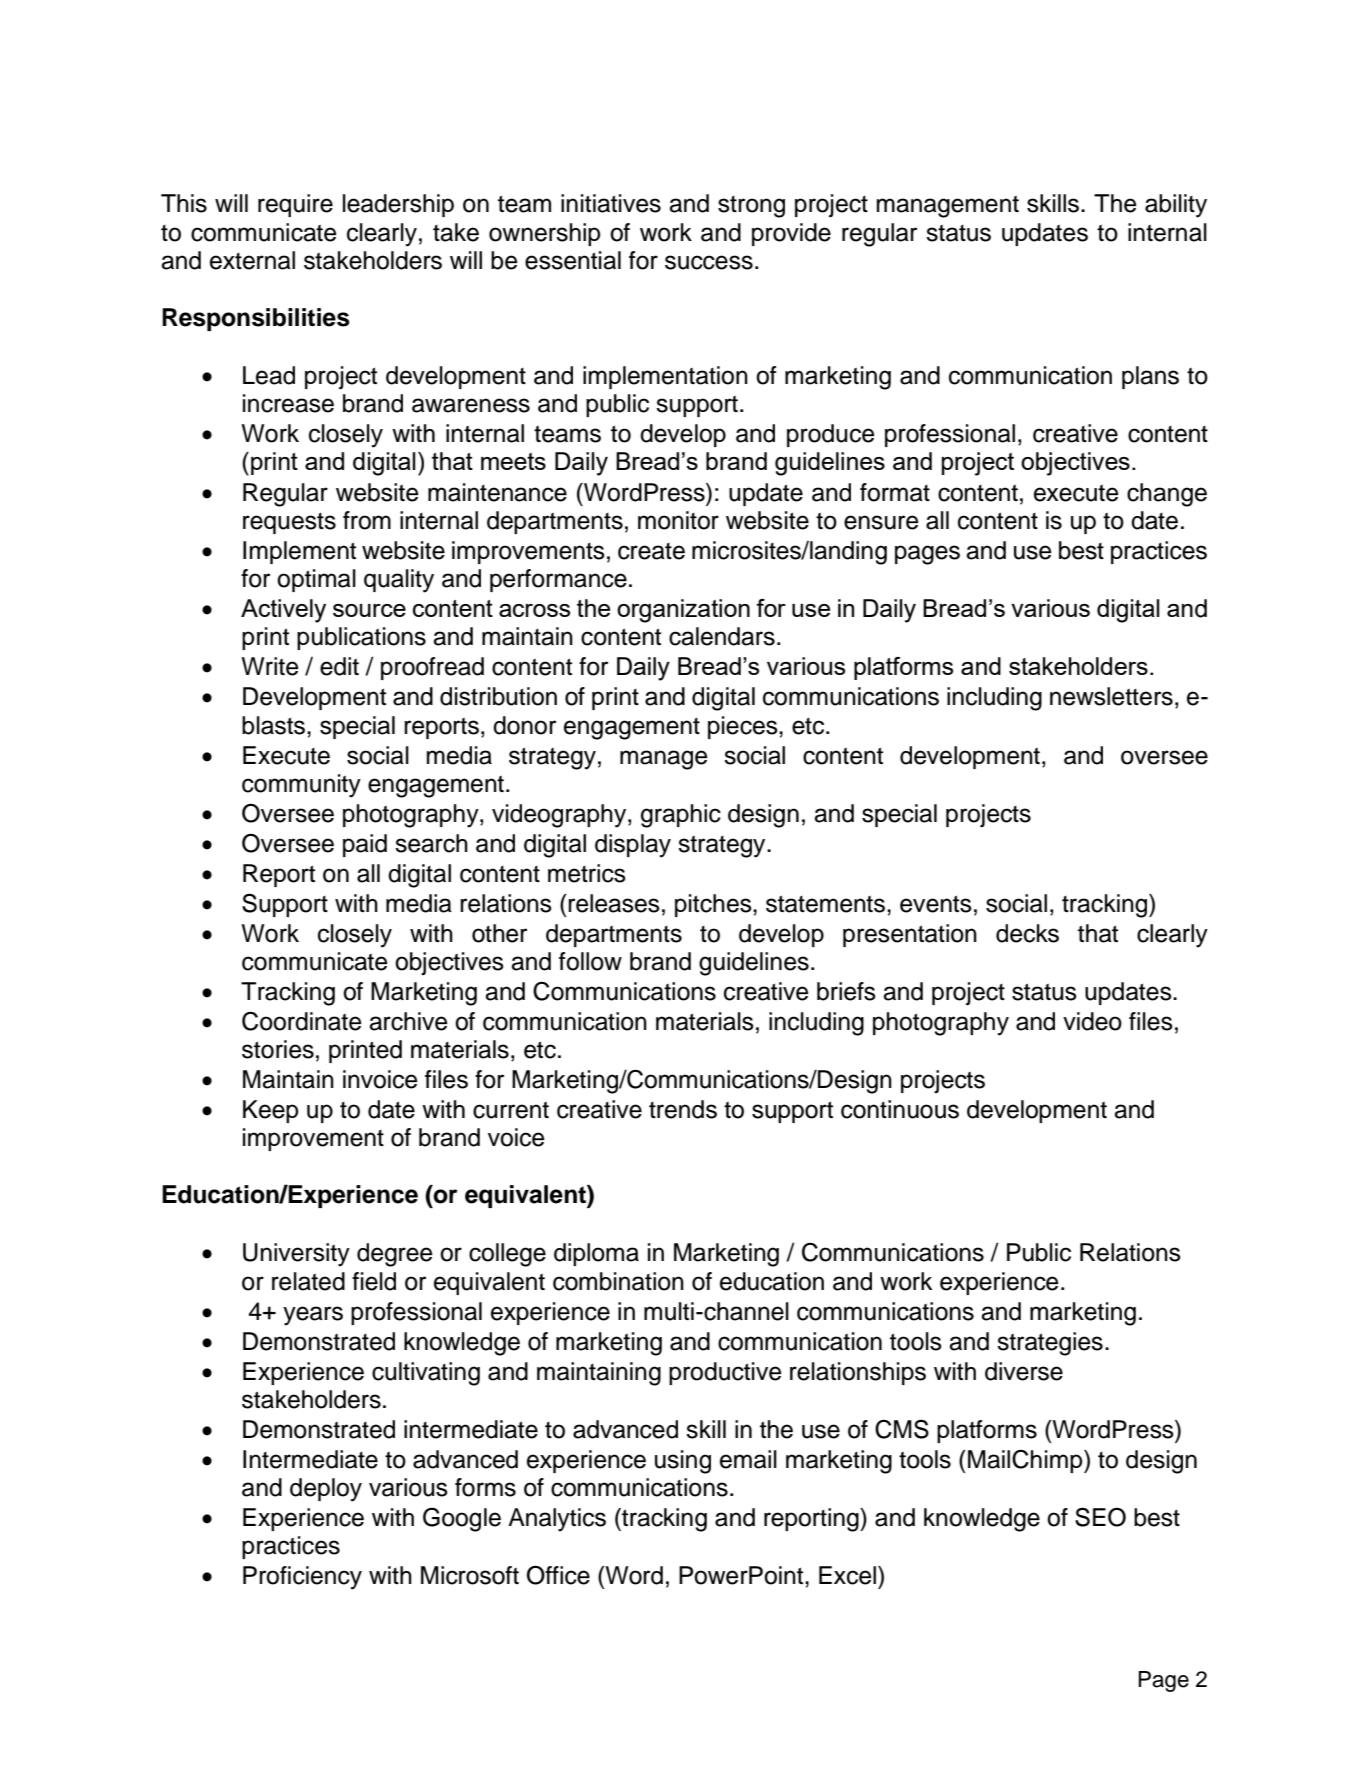  What do you see at coordinates (296, 1255) in the document?
I see `University` at bounding box center [296, 1255].
